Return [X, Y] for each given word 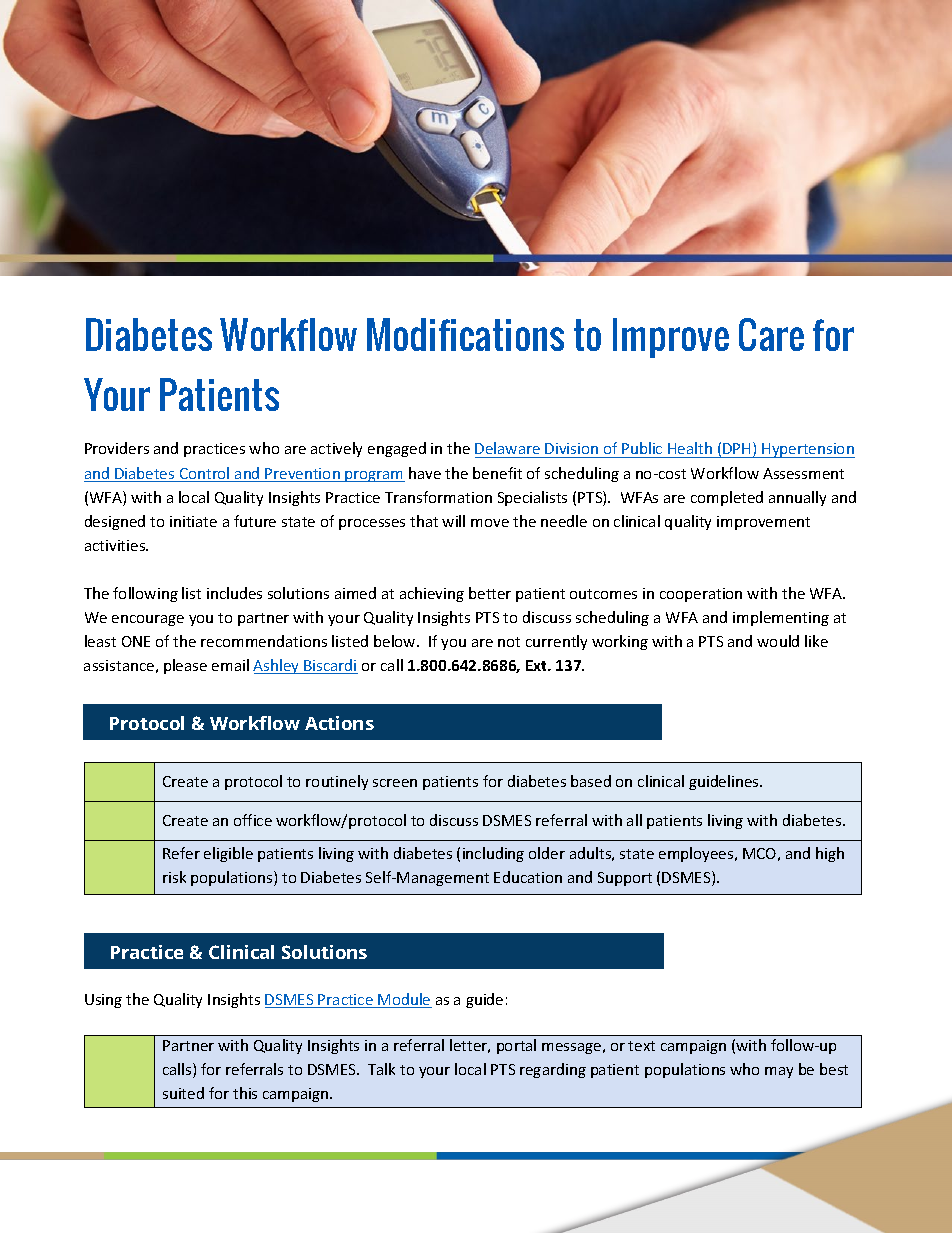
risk [174, 877]
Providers [117, 448]
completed [727, 498]
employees [697, 854]
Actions [339, 723]
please [185, 666]
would [778, 641]
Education [528, 877]
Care [771, 334]
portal [516, 1046]
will [453, 521]
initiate [193, 521]
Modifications [465, 334]
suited [183, 1093]
